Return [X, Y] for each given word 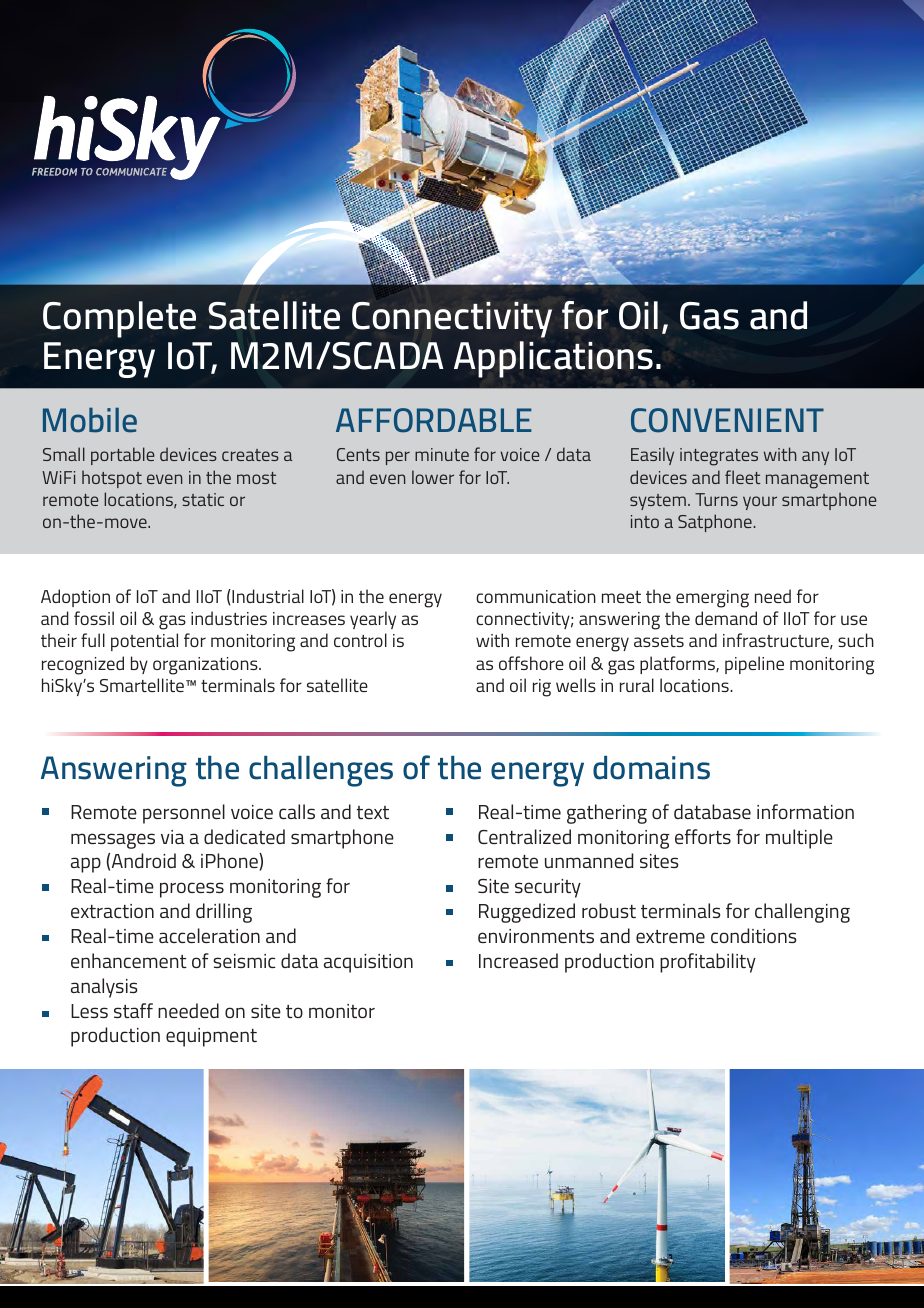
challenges [321, 771]
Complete [119, 319]
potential [144, 642]
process [192, 890]
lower [433, 477]
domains [651, 768]
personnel [184, 814]
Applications [553, 359]
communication [536, 596]
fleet [742, 477]
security [548, 888]
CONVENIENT [727, 420]
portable [123, 456]
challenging [802, 913]
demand [726, 618]
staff [133, 1010]
